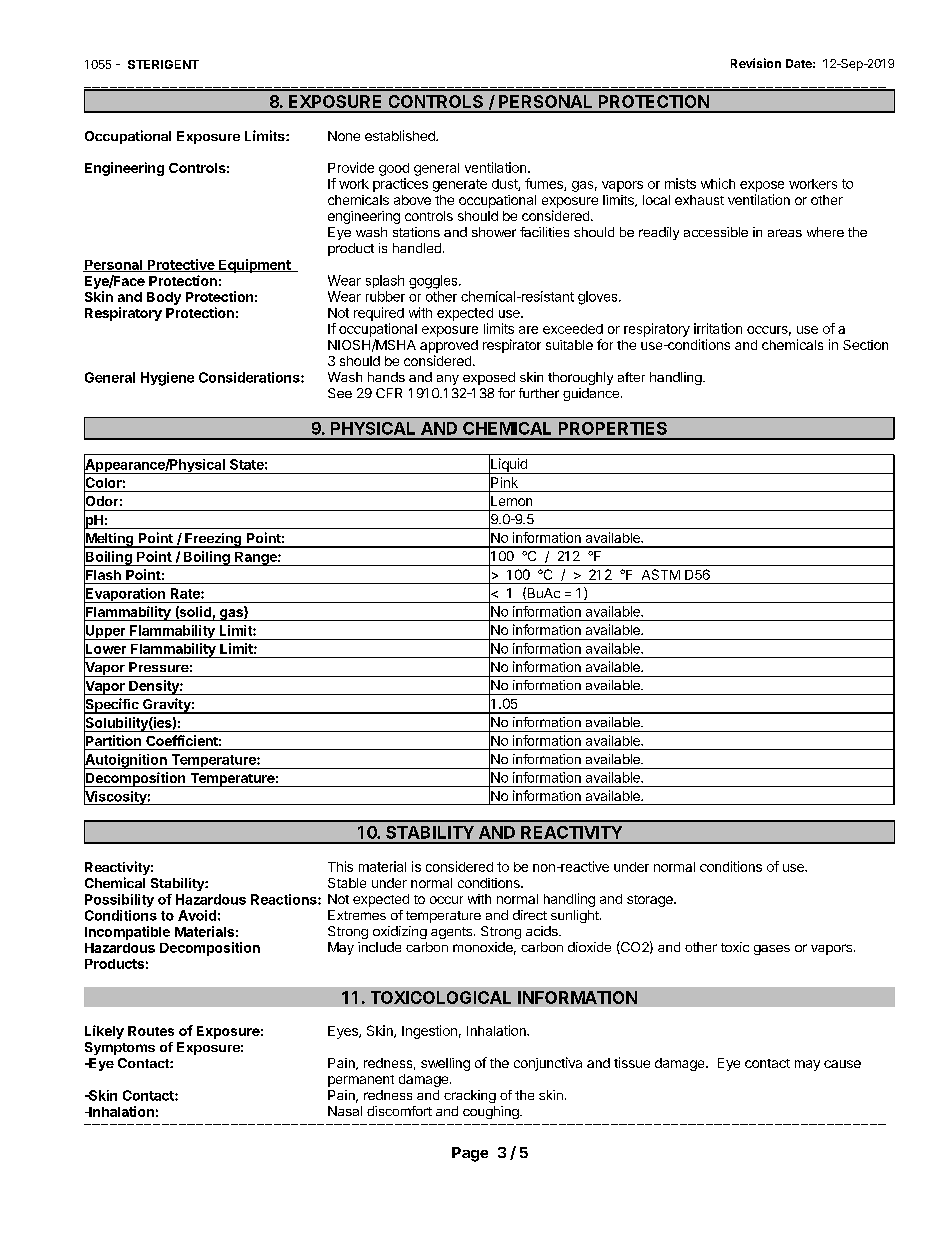 This document has height=1233, width=952. I want to click on Revision, so click(756, 63).
